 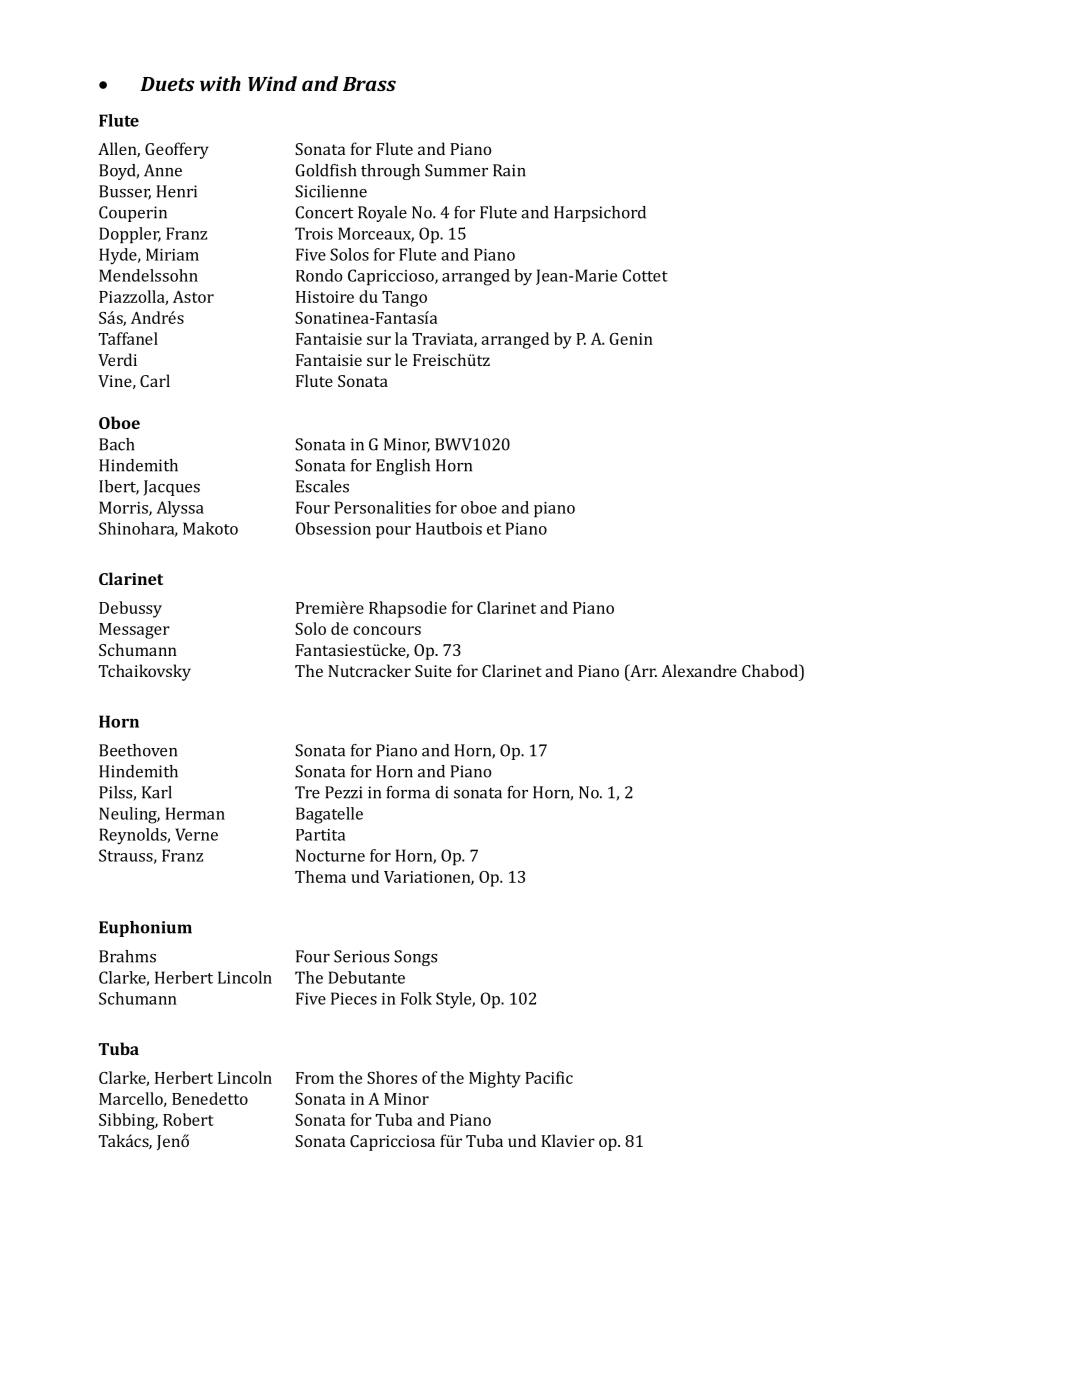 What do you see at coordinates (404, 299) in the image?
I see `Tango` at bounding box center [404, 299].
